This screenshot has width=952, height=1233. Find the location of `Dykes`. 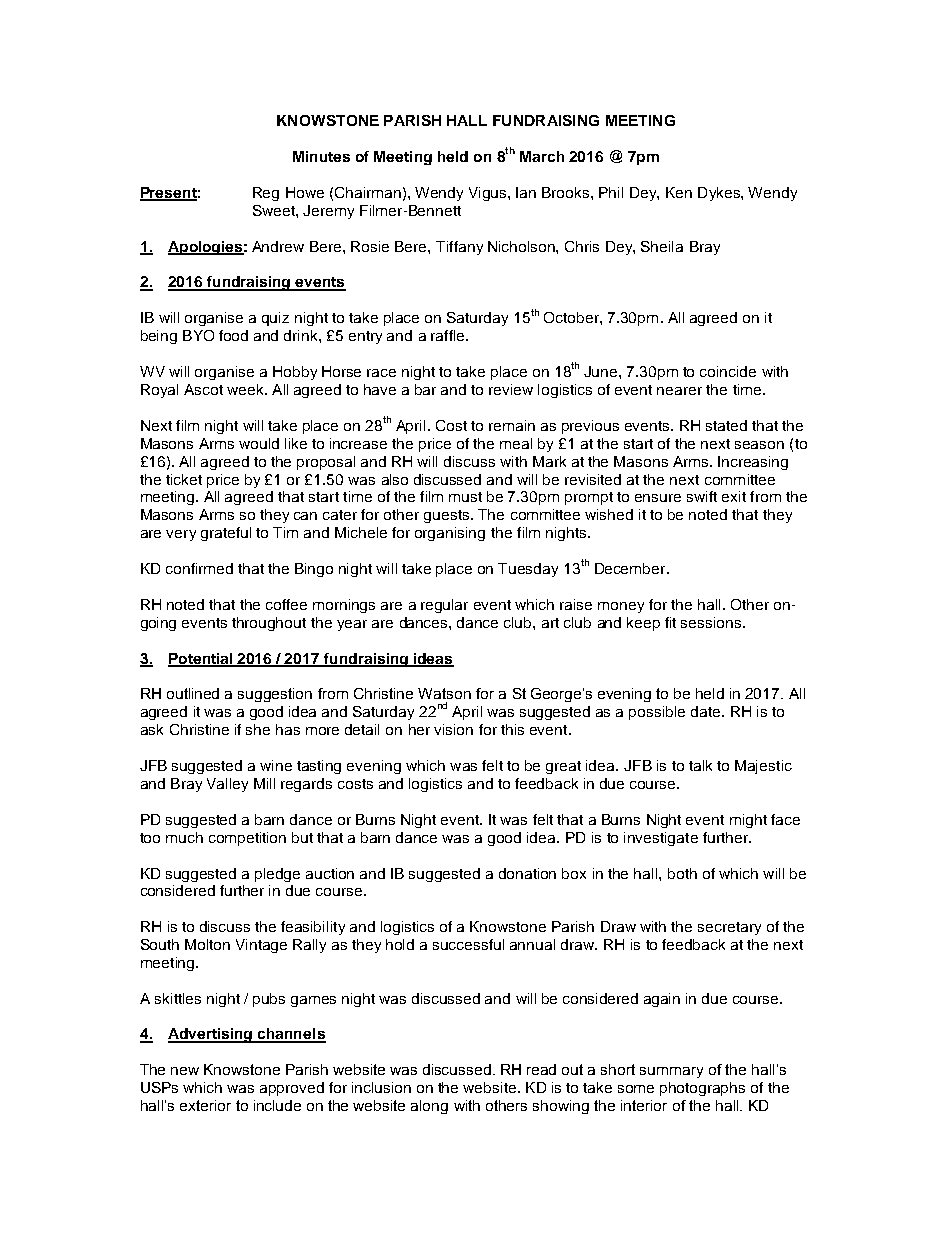

Dykes is located at coordinates (720, 194).
